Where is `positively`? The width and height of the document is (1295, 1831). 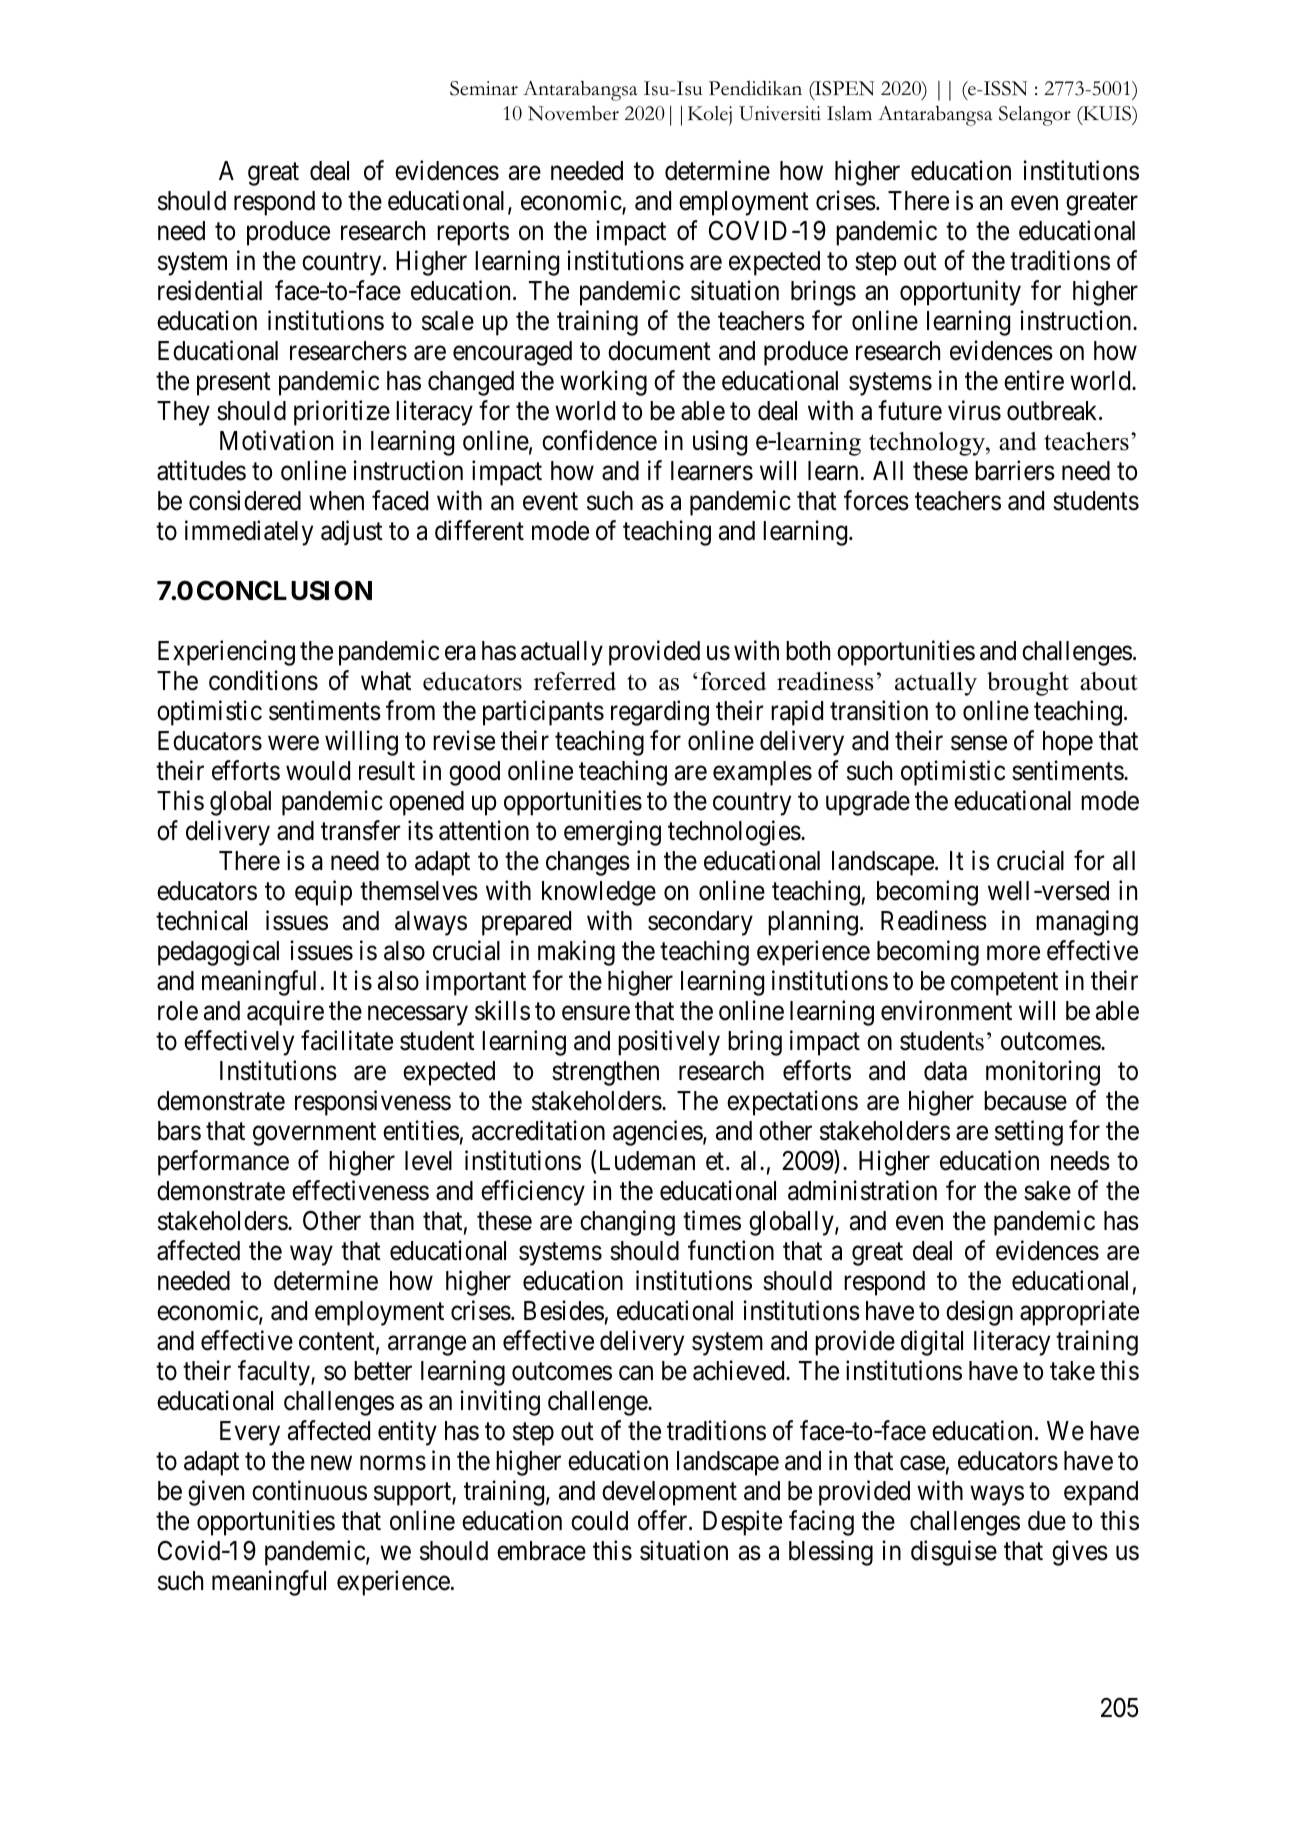 positively is located at coordinates (669, 1043).
